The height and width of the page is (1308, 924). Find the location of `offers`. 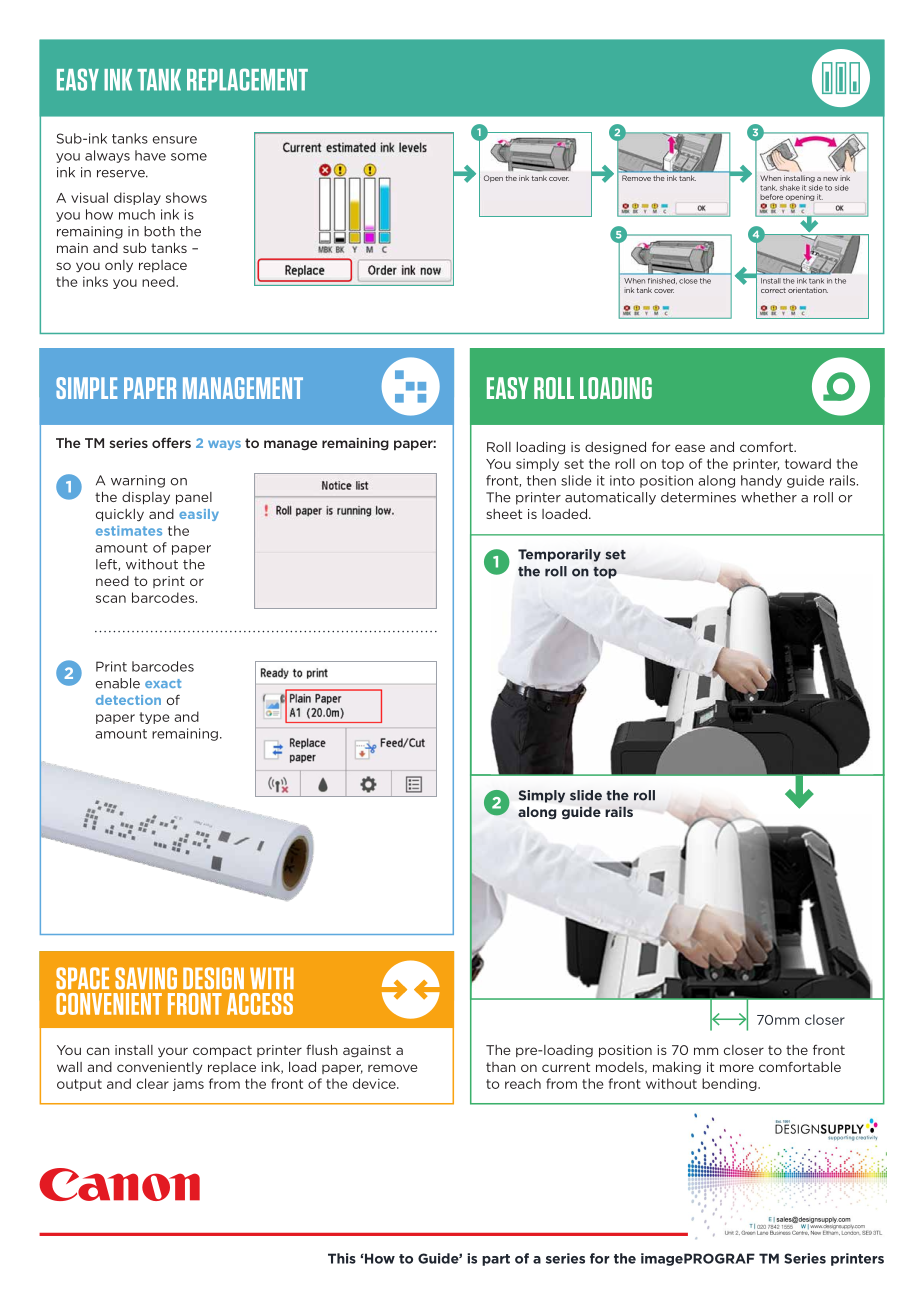

offers is located at coordinates (171, 442).
